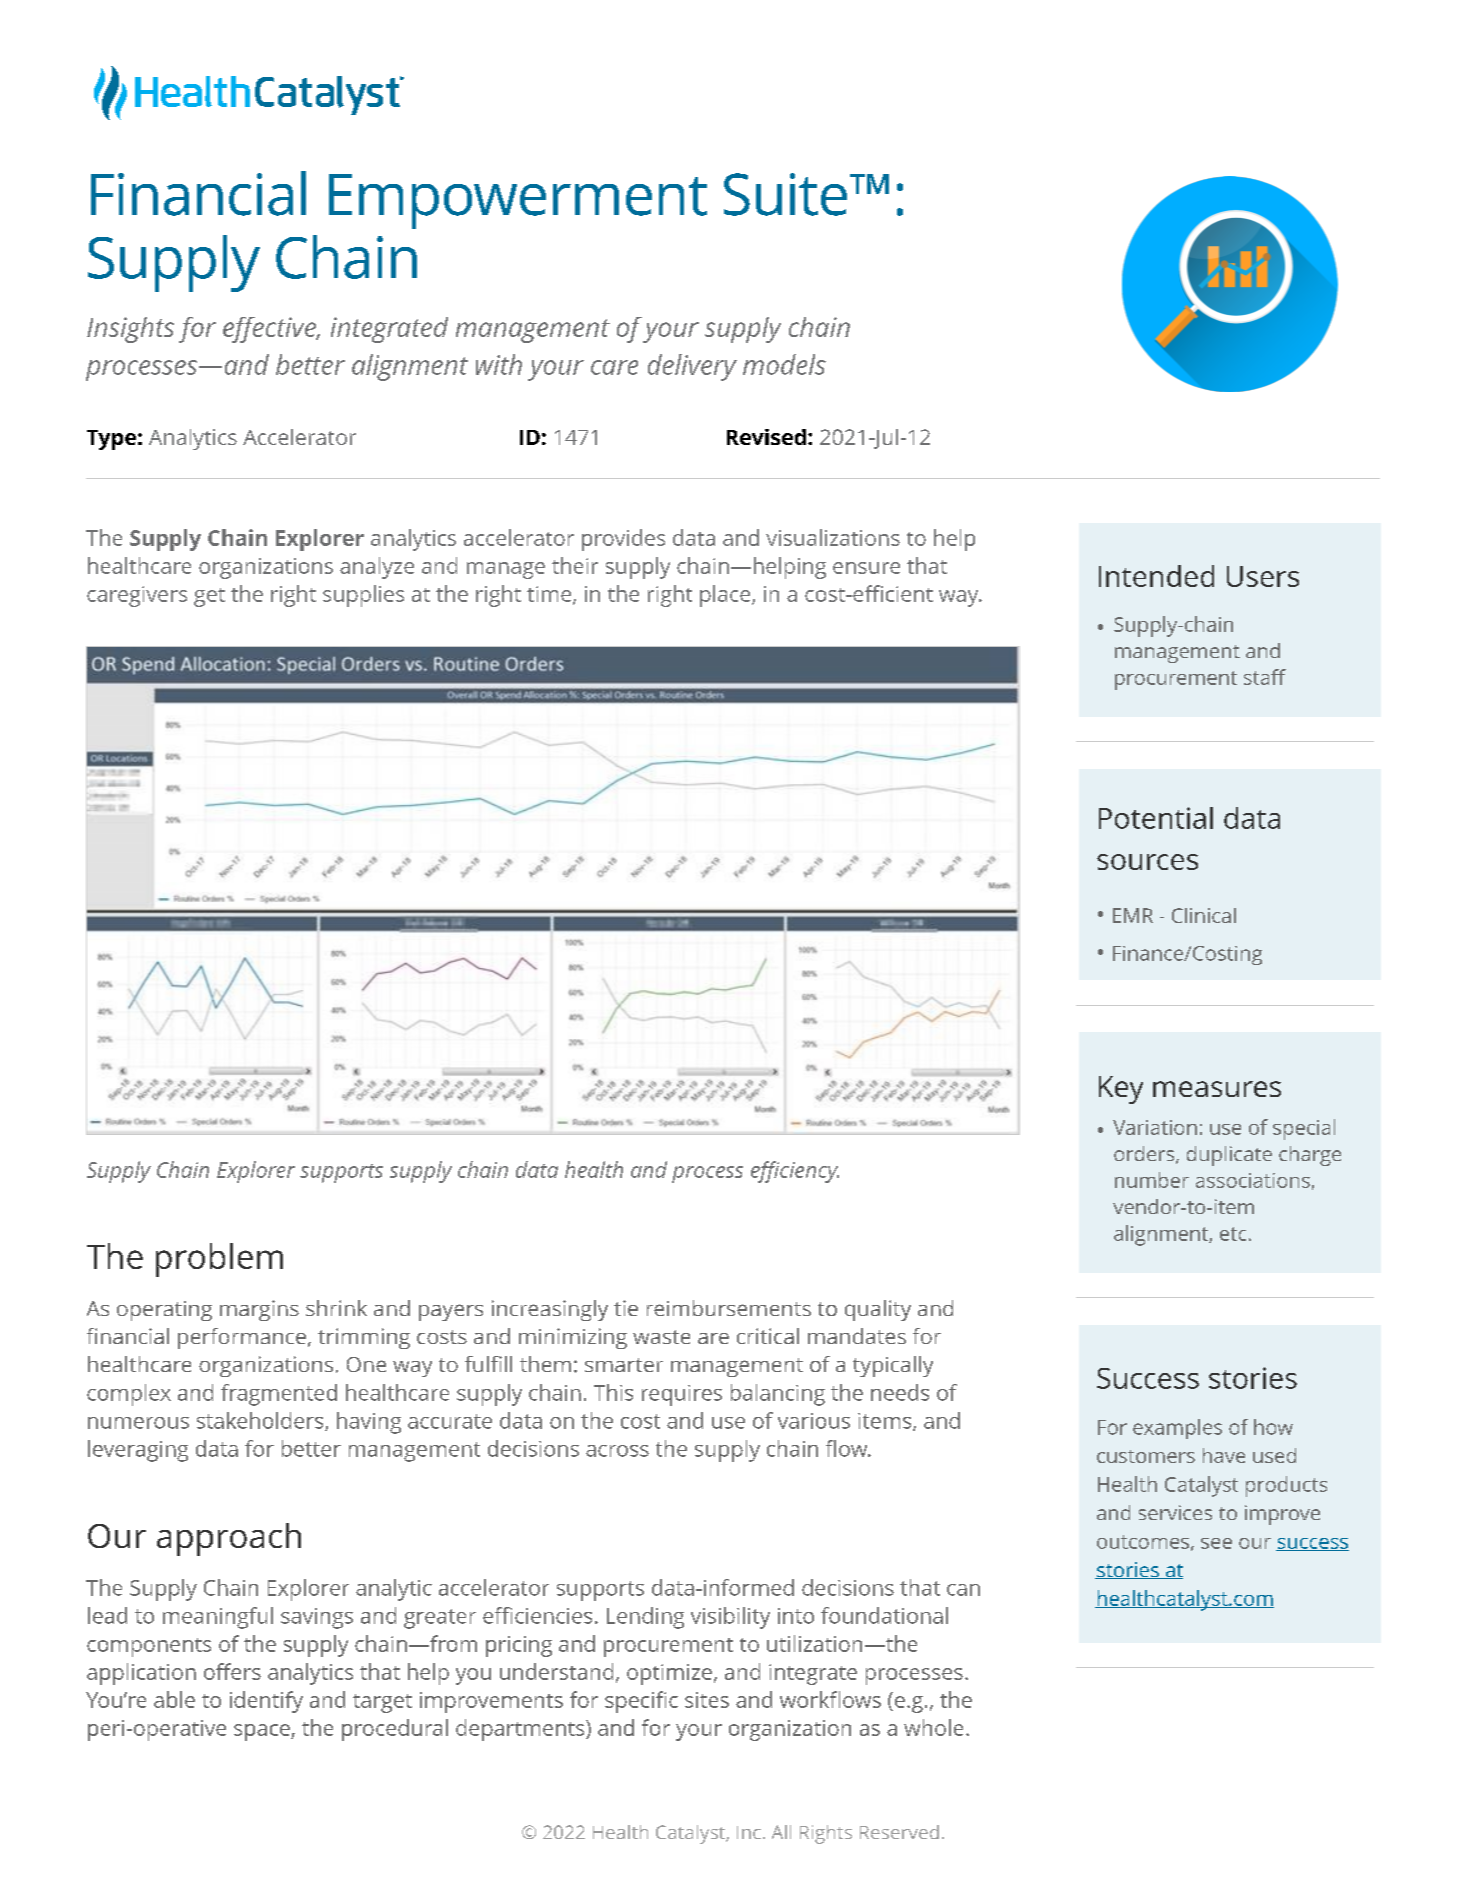  What do you see at coordinates (130, 330) in the screenshot?
I see `Insights` at bounding box center [130, 330].
